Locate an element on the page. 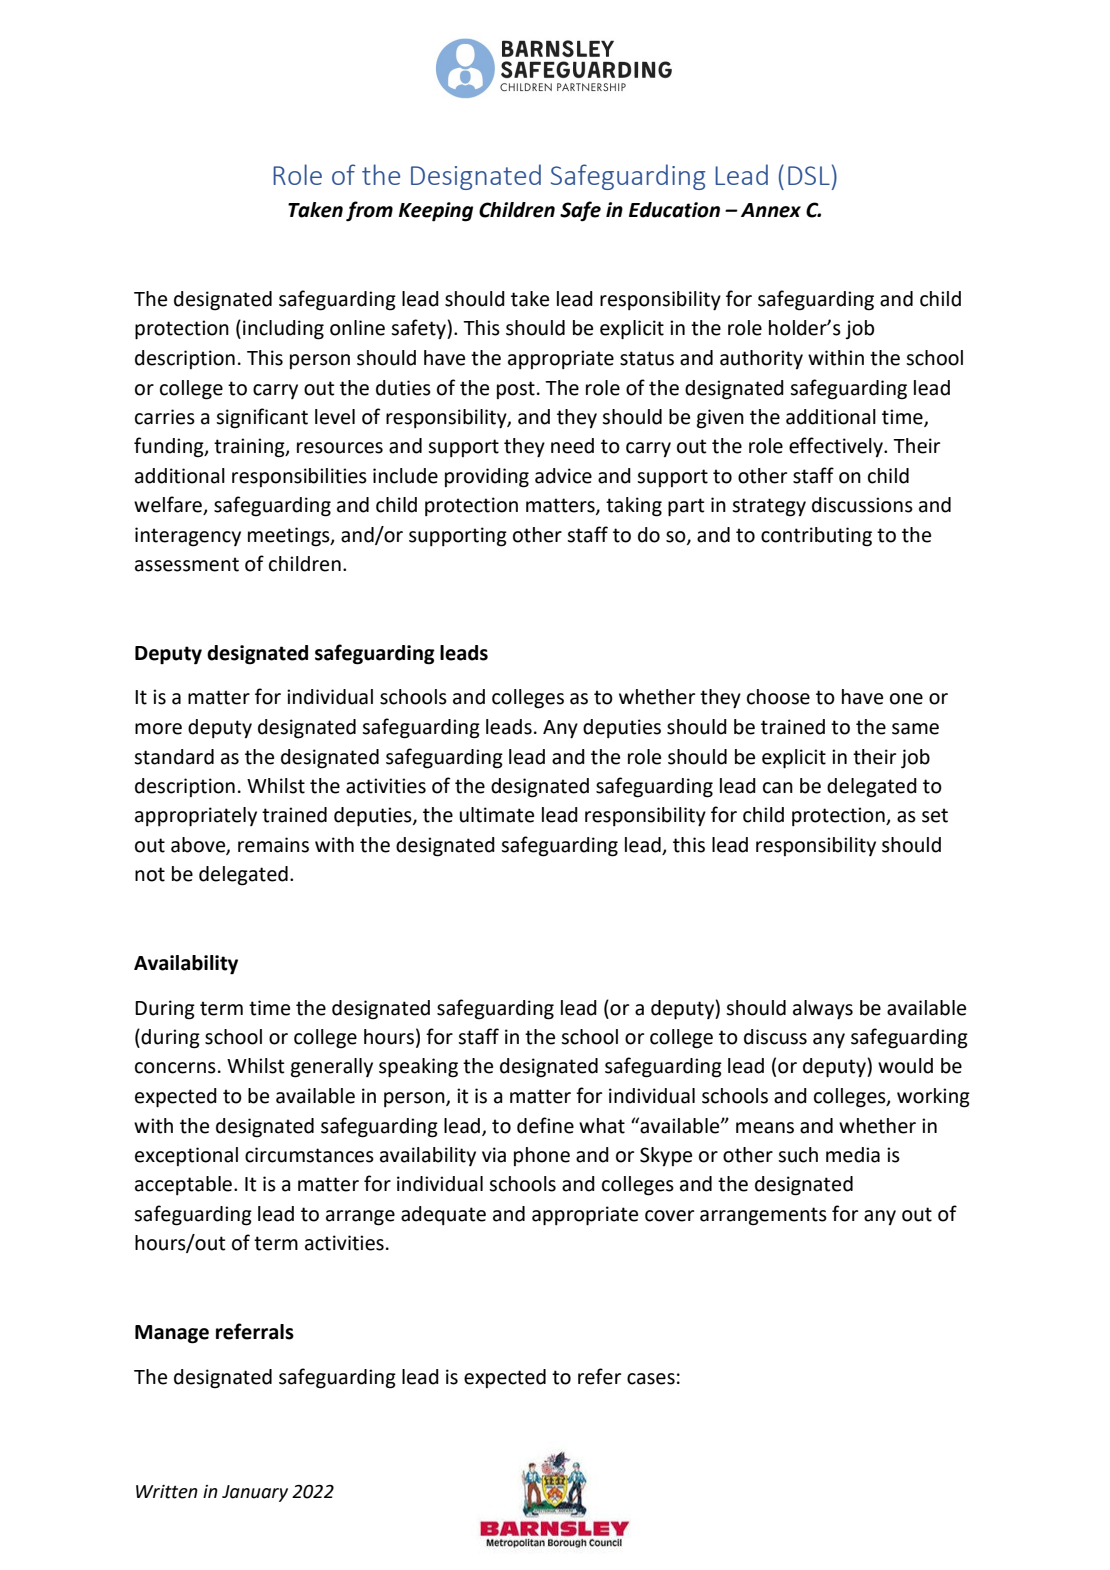 Image resolution: width=1110 pixels, height=1570 pixels. define is located at coordinates (545, 1125).
